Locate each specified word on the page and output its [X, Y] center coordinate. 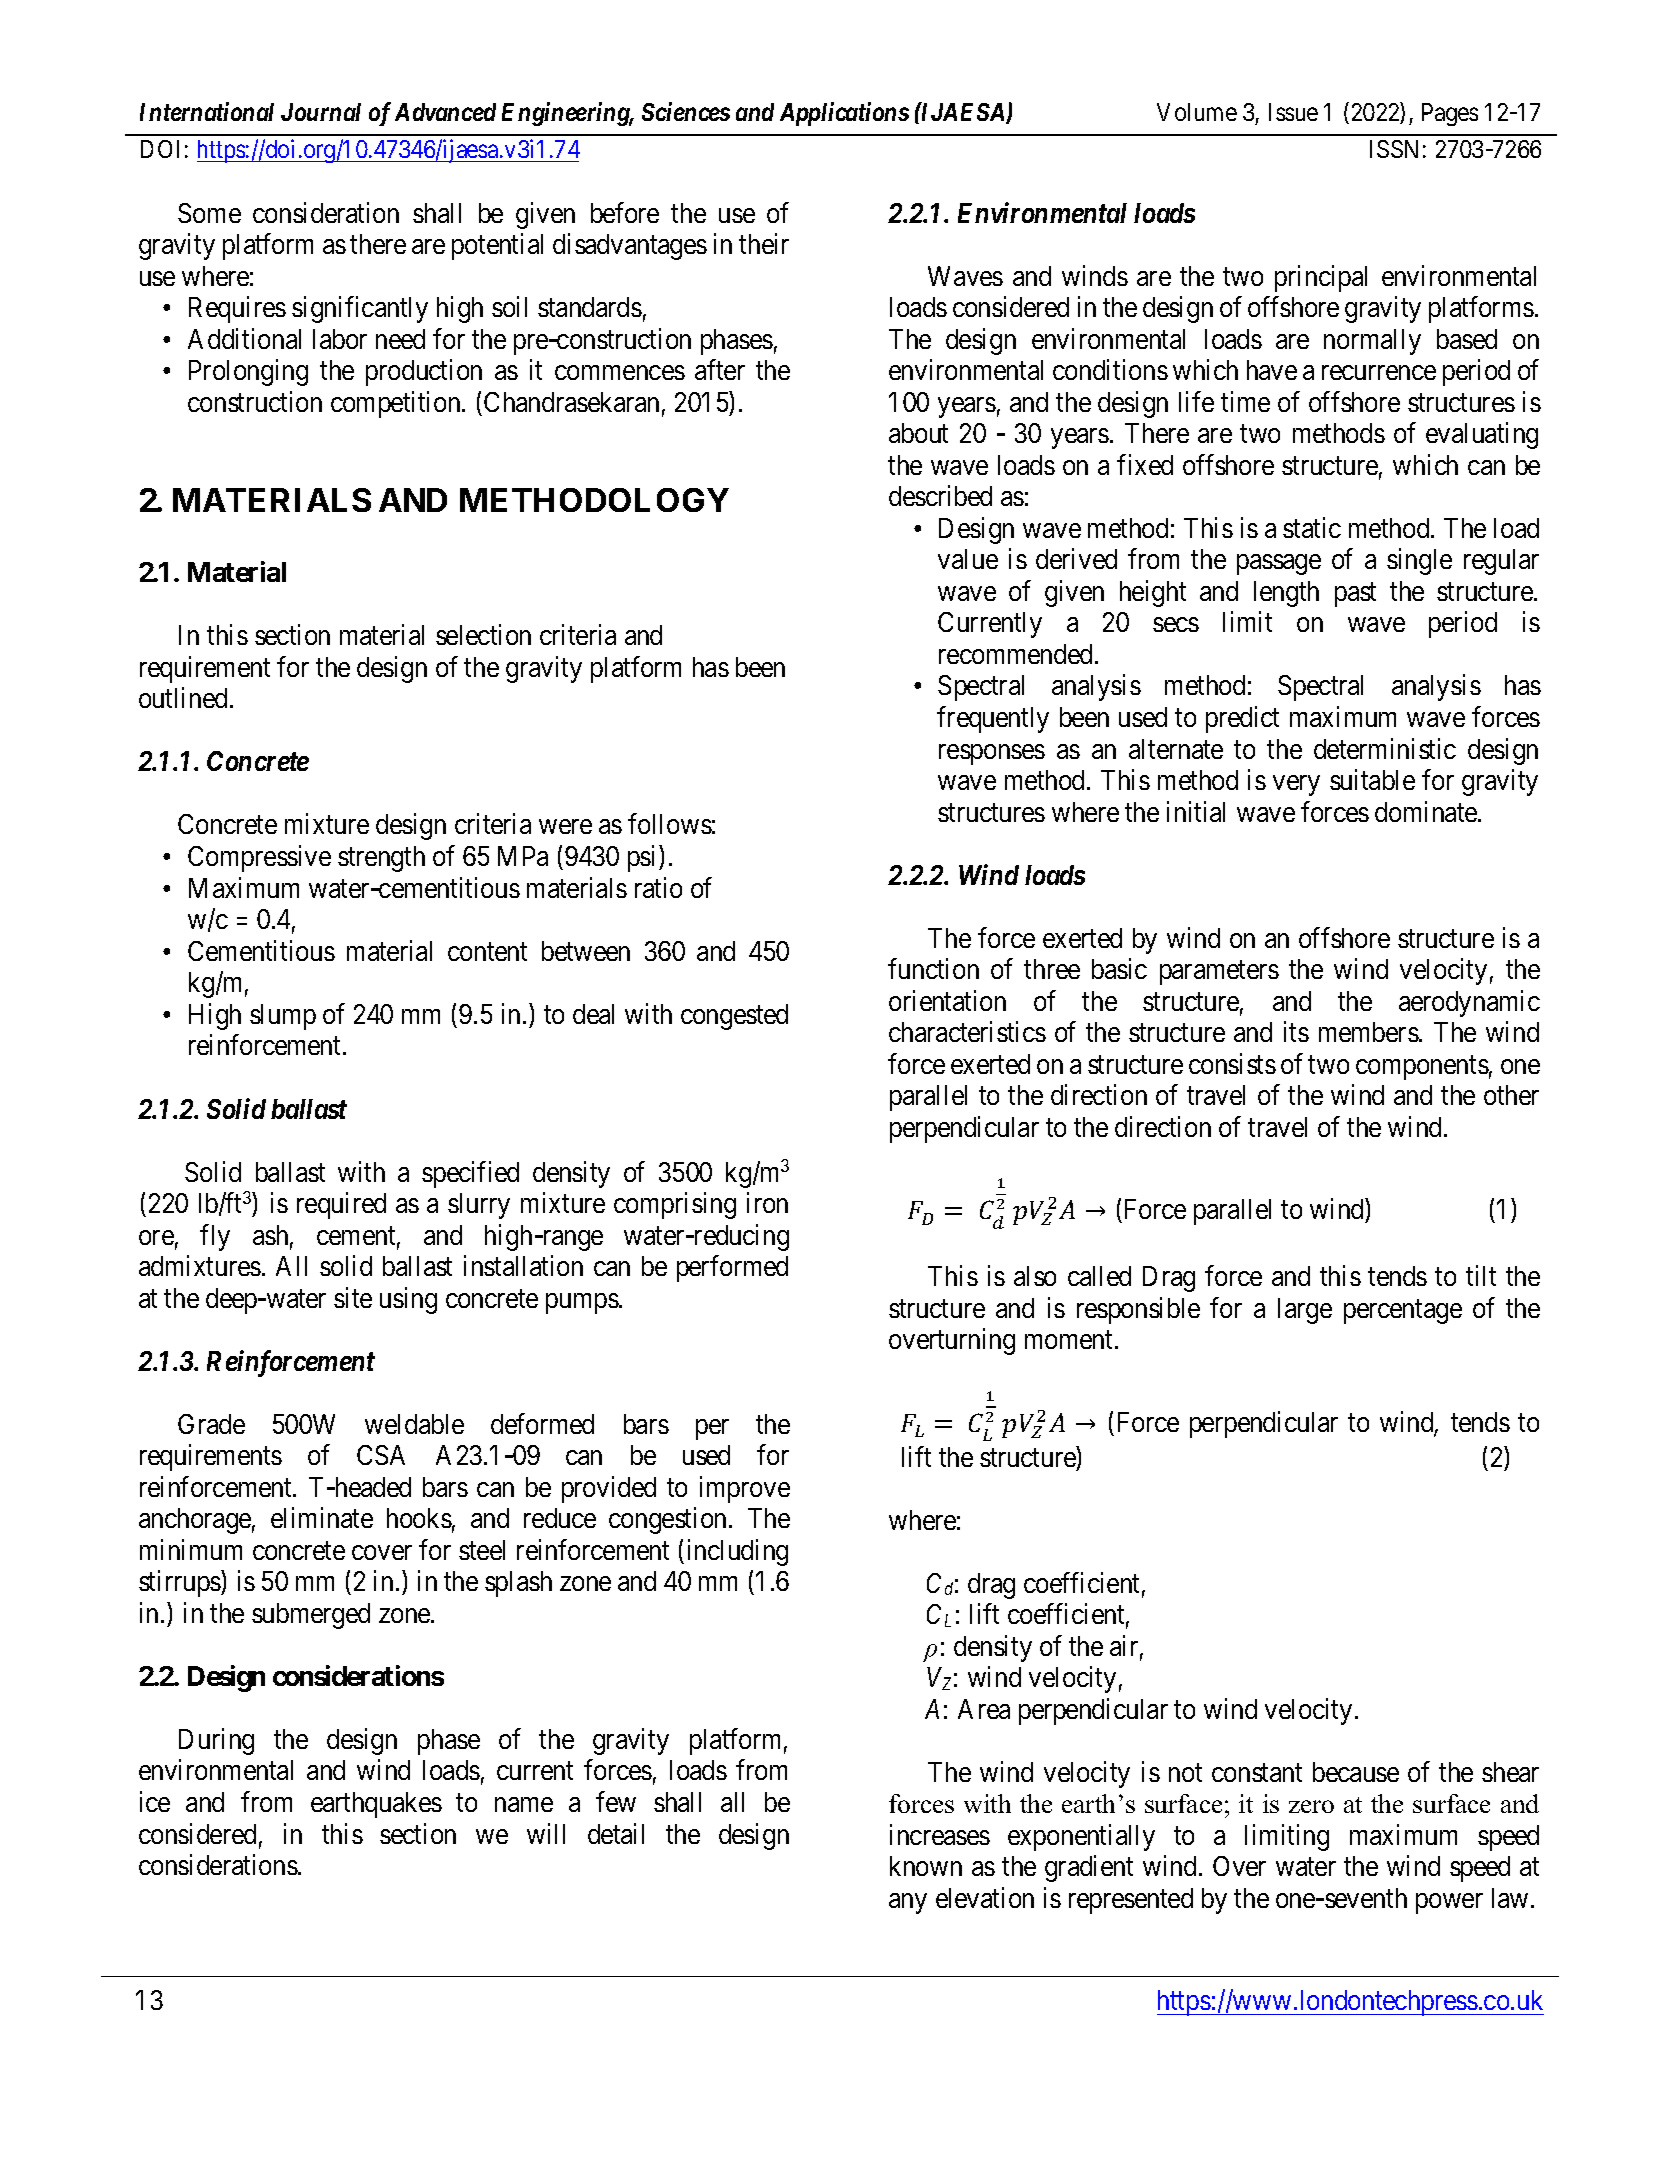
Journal [321, 112]
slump [283, 1017]
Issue [1293, 112]
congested [734, 1017]
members [1369, 1032]
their [764, 243]
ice [155, 1801]
